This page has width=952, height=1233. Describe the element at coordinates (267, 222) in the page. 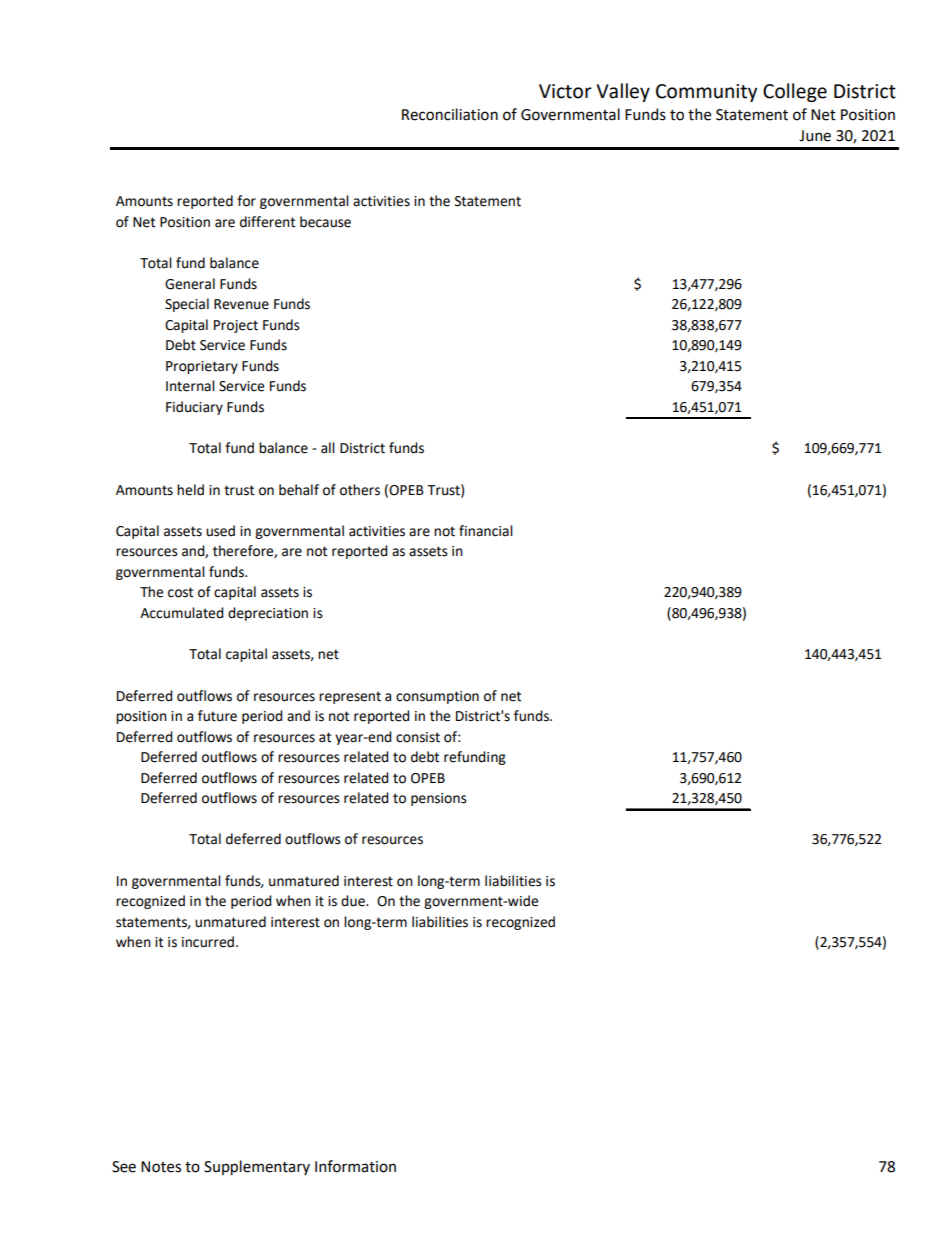

I see `different` at that location.
